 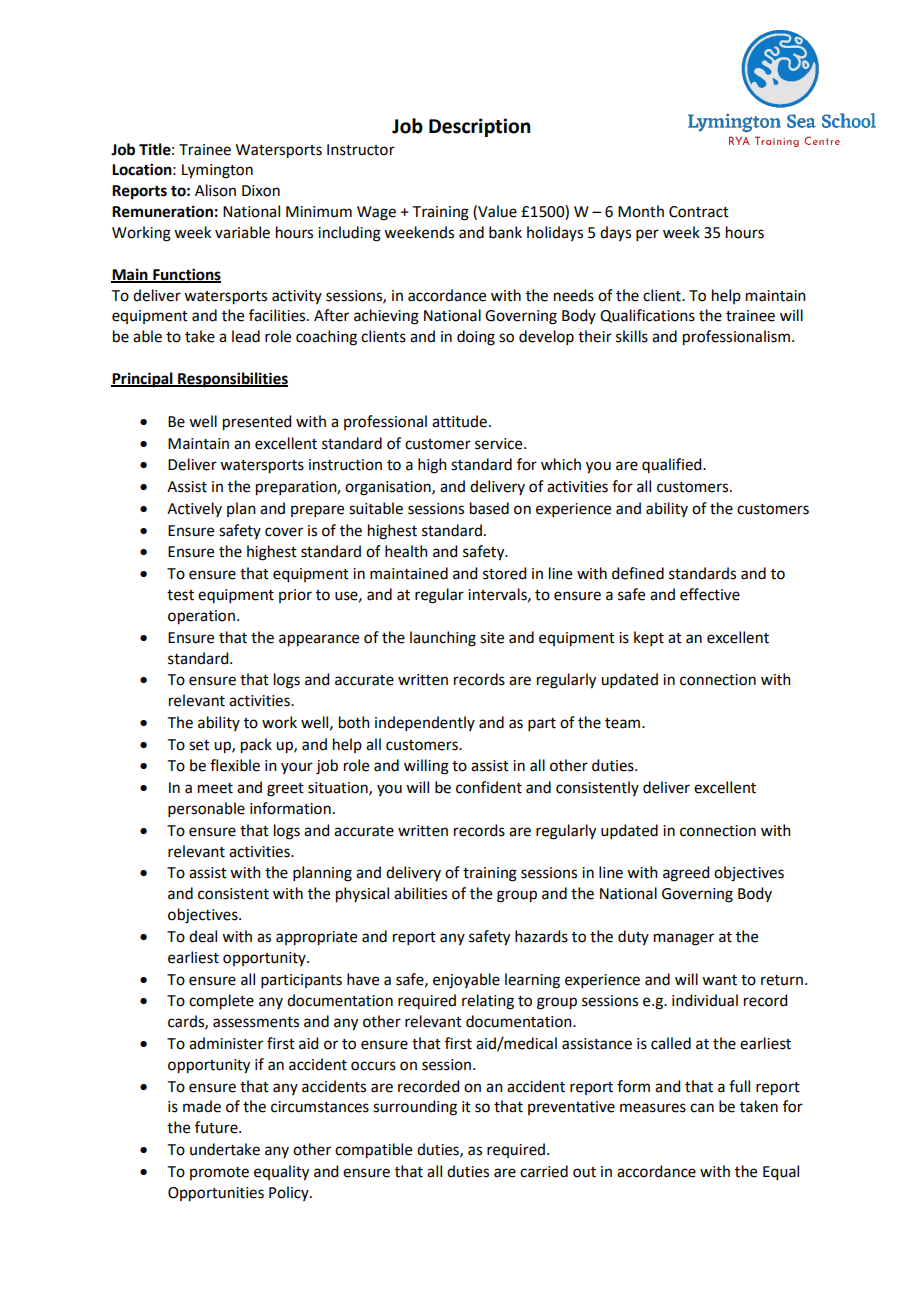 What do you see at coordinates (219, 1173) in the page?
I see `promote` at bounding box center [219, 1173].
